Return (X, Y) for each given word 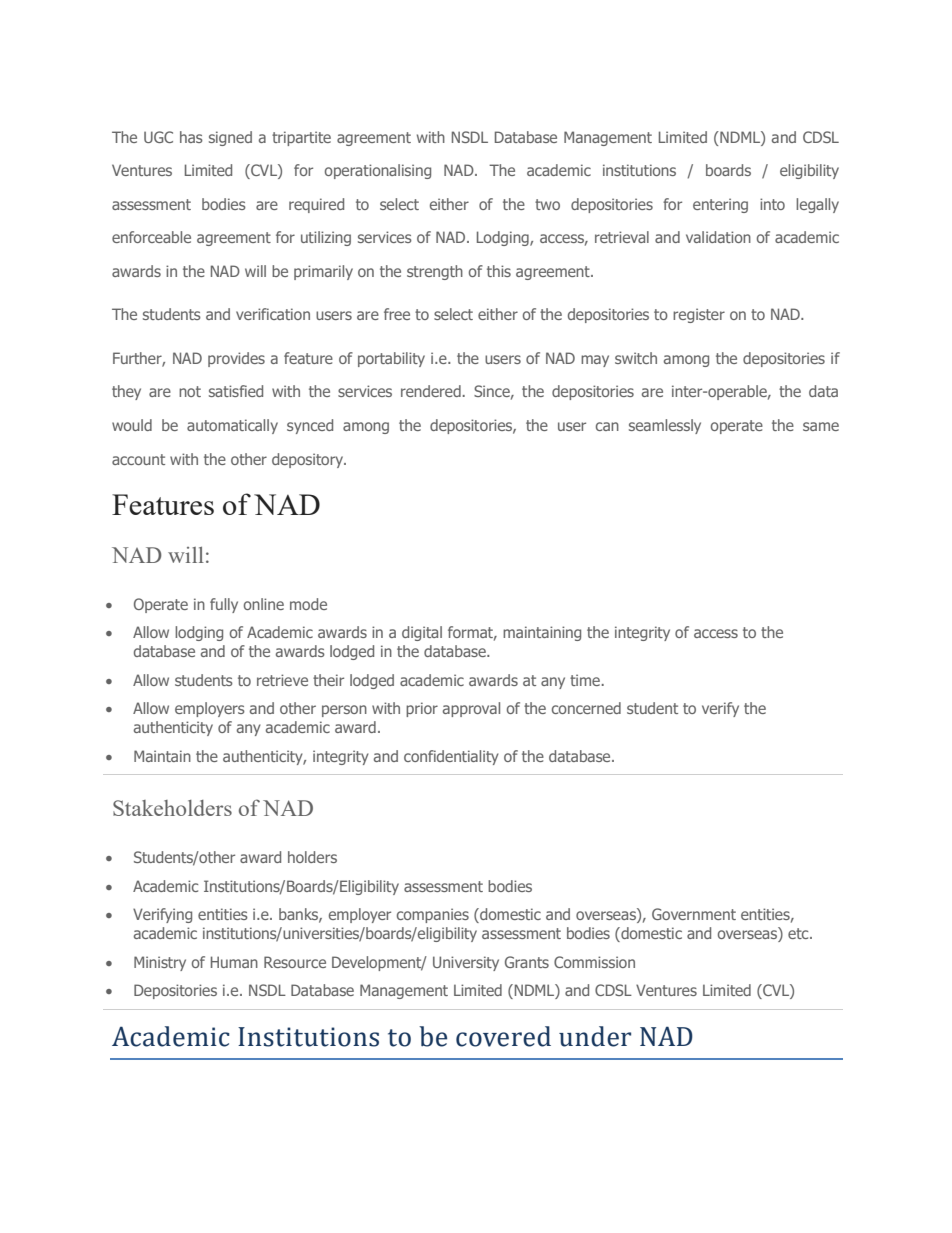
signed (230, 138)
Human (234, 962)
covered (503, 1036)
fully (224, 605)
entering (720, 205)
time (586, 680)
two (547, 204)
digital (422, 633)
